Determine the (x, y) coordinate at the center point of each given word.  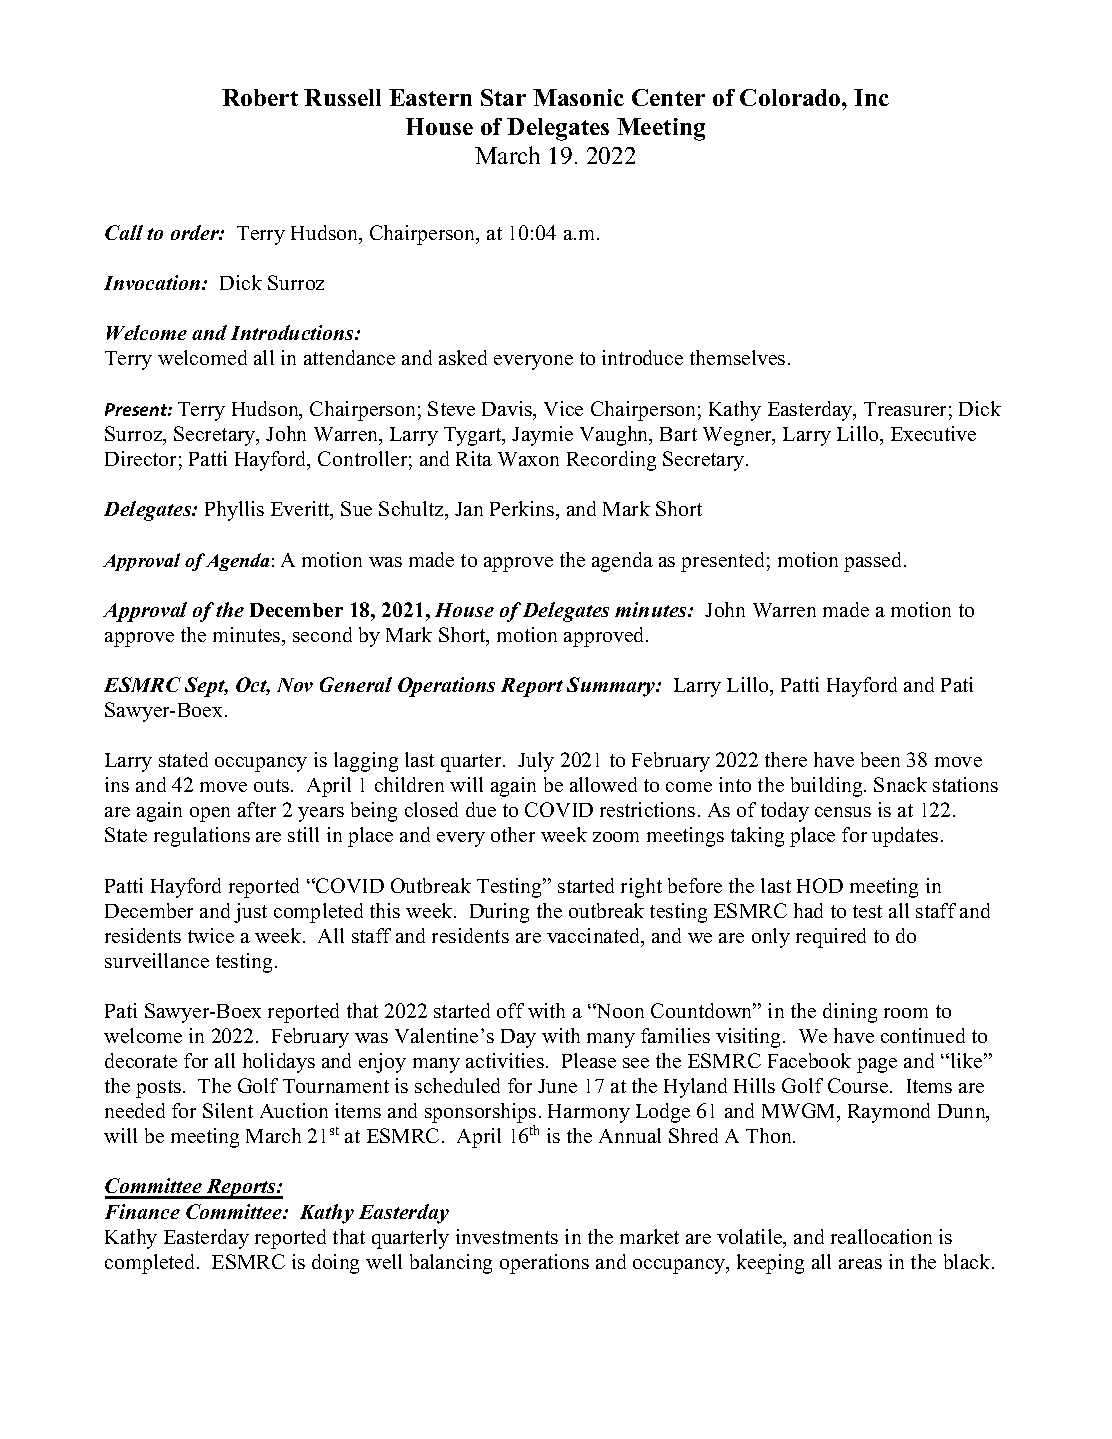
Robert (260, 97)
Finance (142, 1211)
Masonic (578, 97)
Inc (871, 97)
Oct (253, 686)
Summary (612, 687)
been (880, 759)
